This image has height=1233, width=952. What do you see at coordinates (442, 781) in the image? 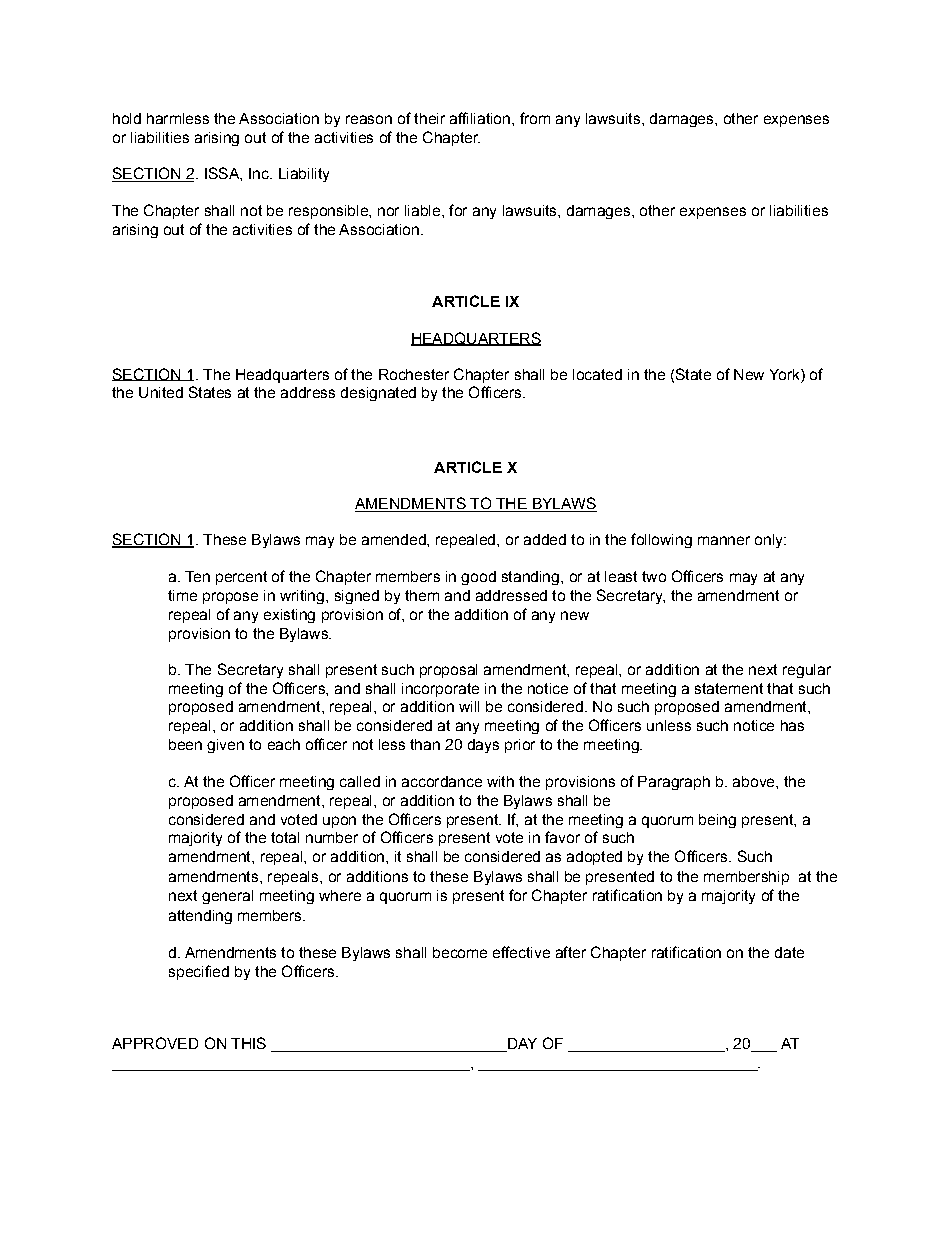
I see `accordance` at bounding box center [442, 781].
